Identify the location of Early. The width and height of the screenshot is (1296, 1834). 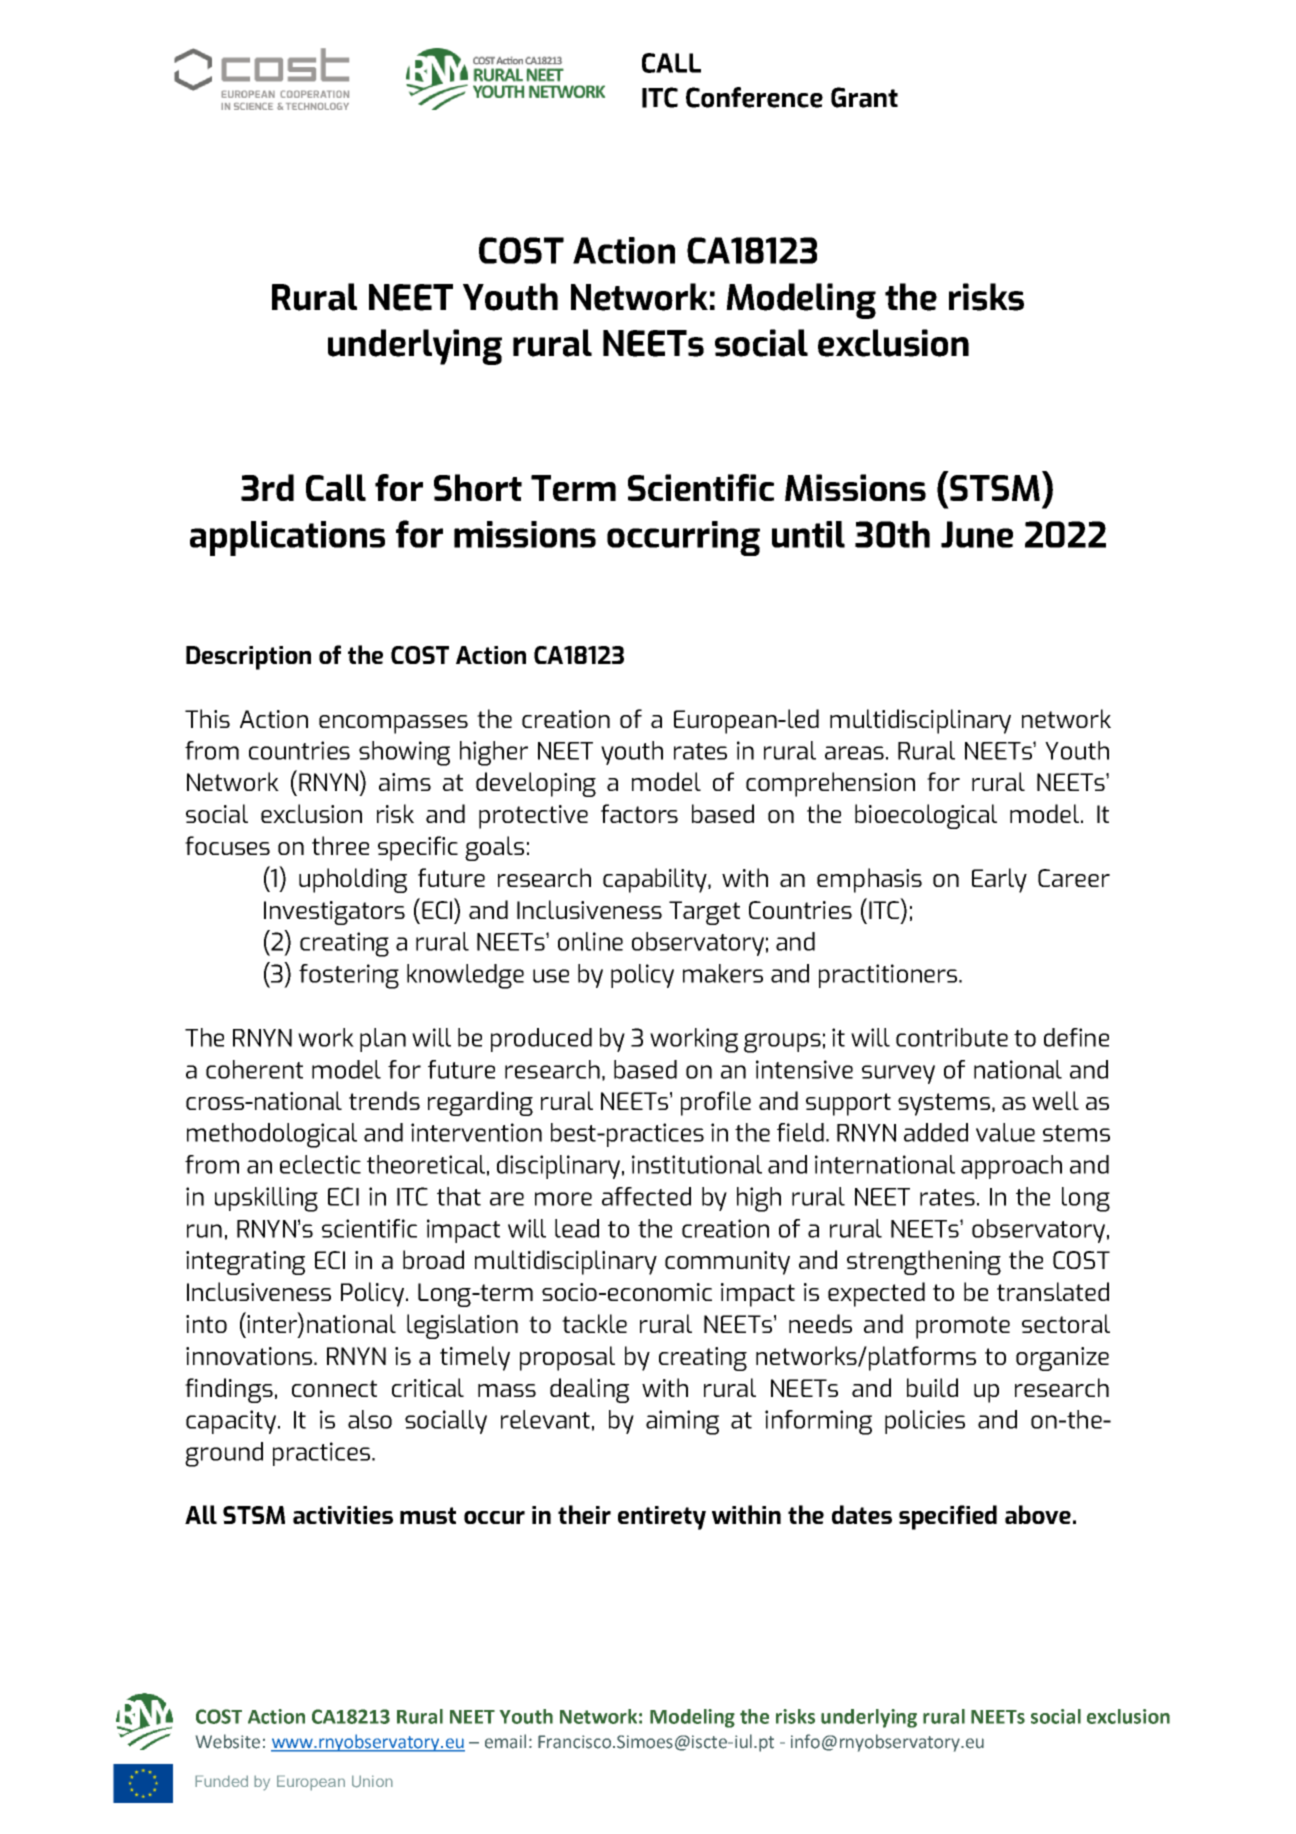
(999, 880).
